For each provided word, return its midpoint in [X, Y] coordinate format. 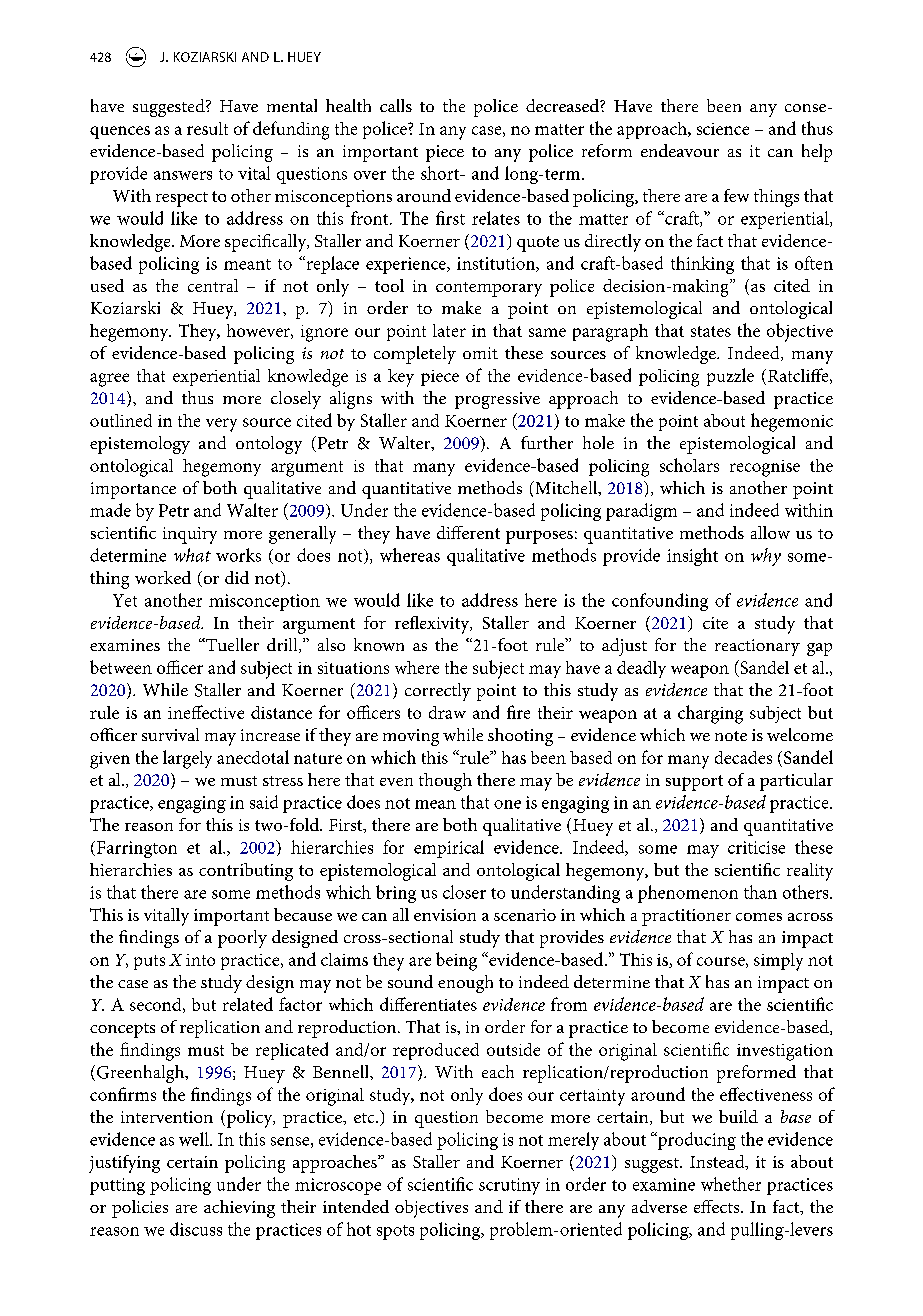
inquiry [190, 535]
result [207, 128]
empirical [449, 849]
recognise [765, 468]
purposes [539, 537]
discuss [196, 1229]
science [723, 129]
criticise [756, 847]
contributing [246, 872]
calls [396, 105]
